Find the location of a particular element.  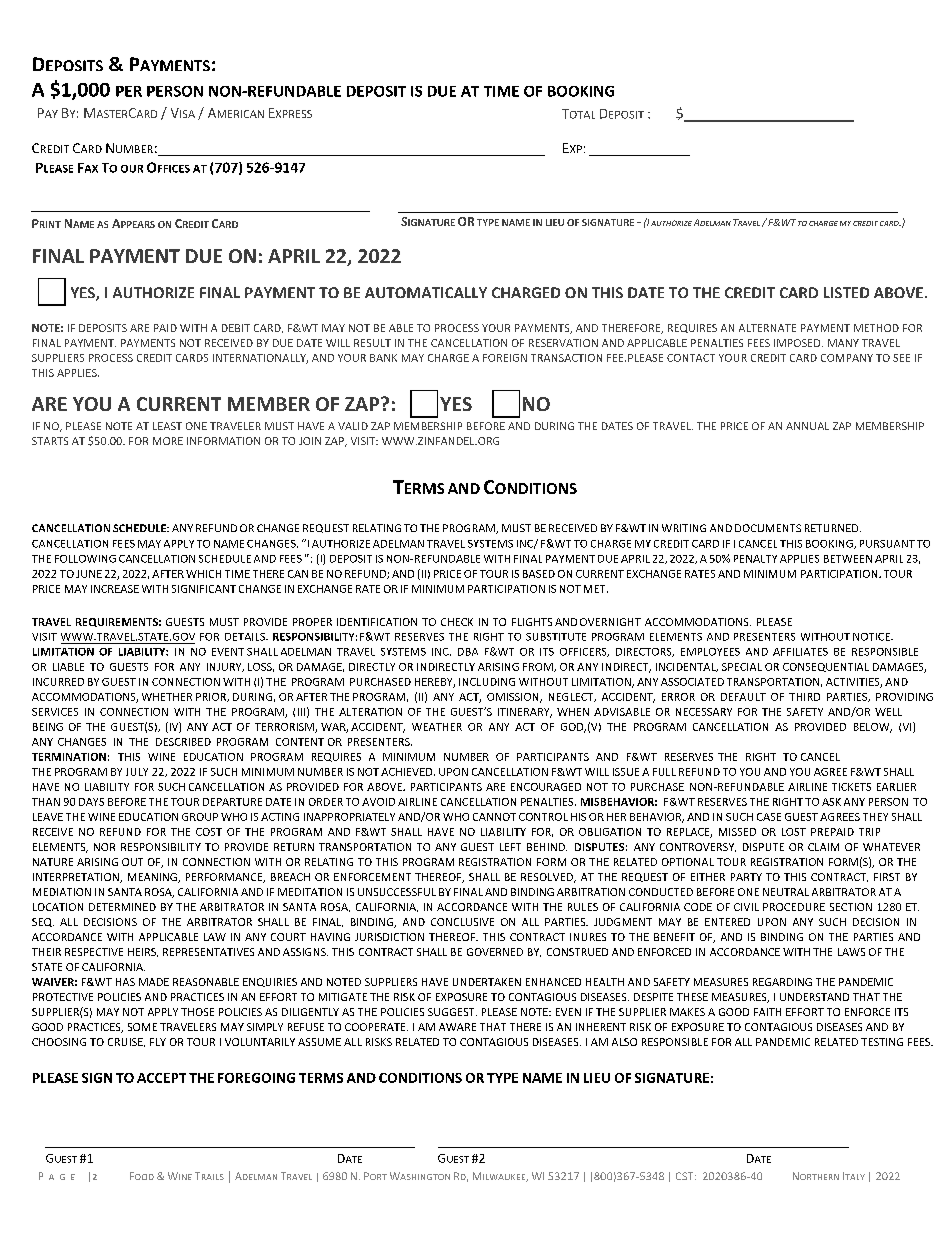

DEBIT is located at coordinates (236, 328).
